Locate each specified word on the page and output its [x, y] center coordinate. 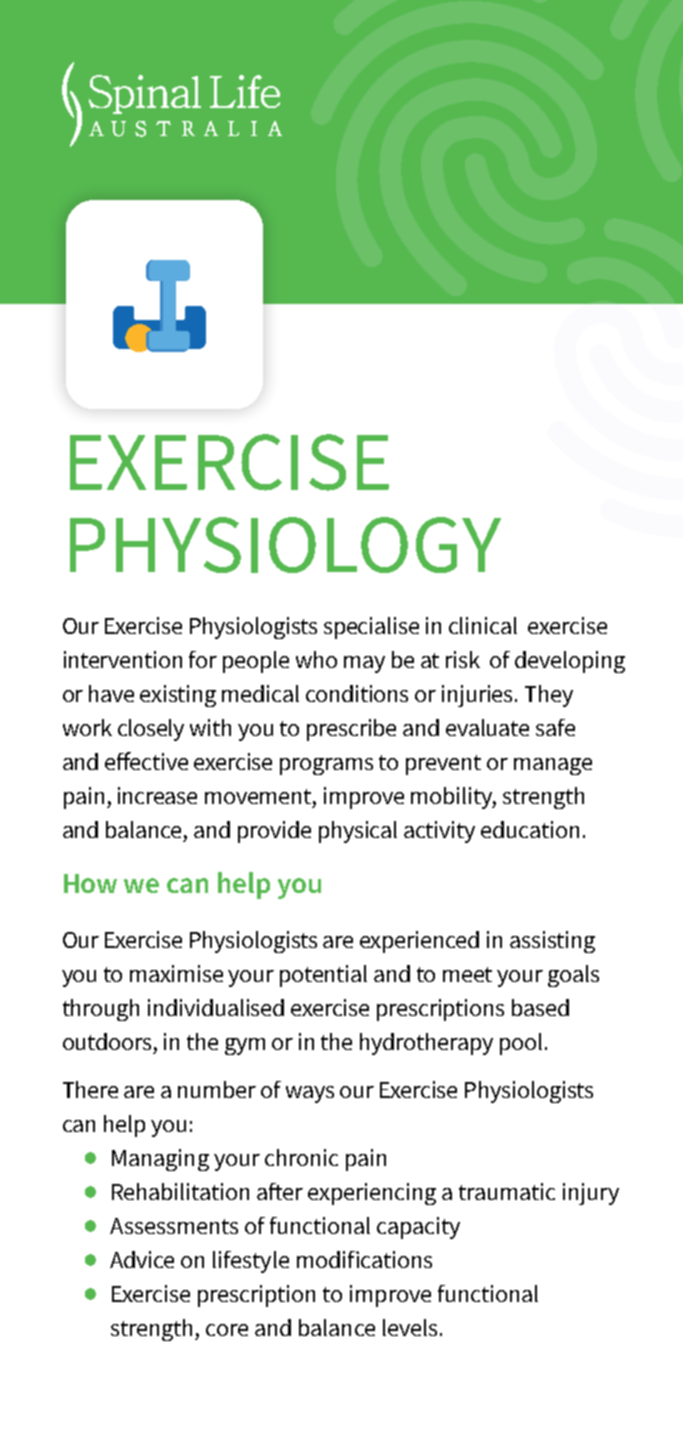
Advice [142, 1259]
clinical [483, 625]
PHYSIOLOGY [285, 545]
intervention [123, 659]
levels [410, 1327]
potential [323, 976]
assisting [552, 942]
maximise [176, 973]
